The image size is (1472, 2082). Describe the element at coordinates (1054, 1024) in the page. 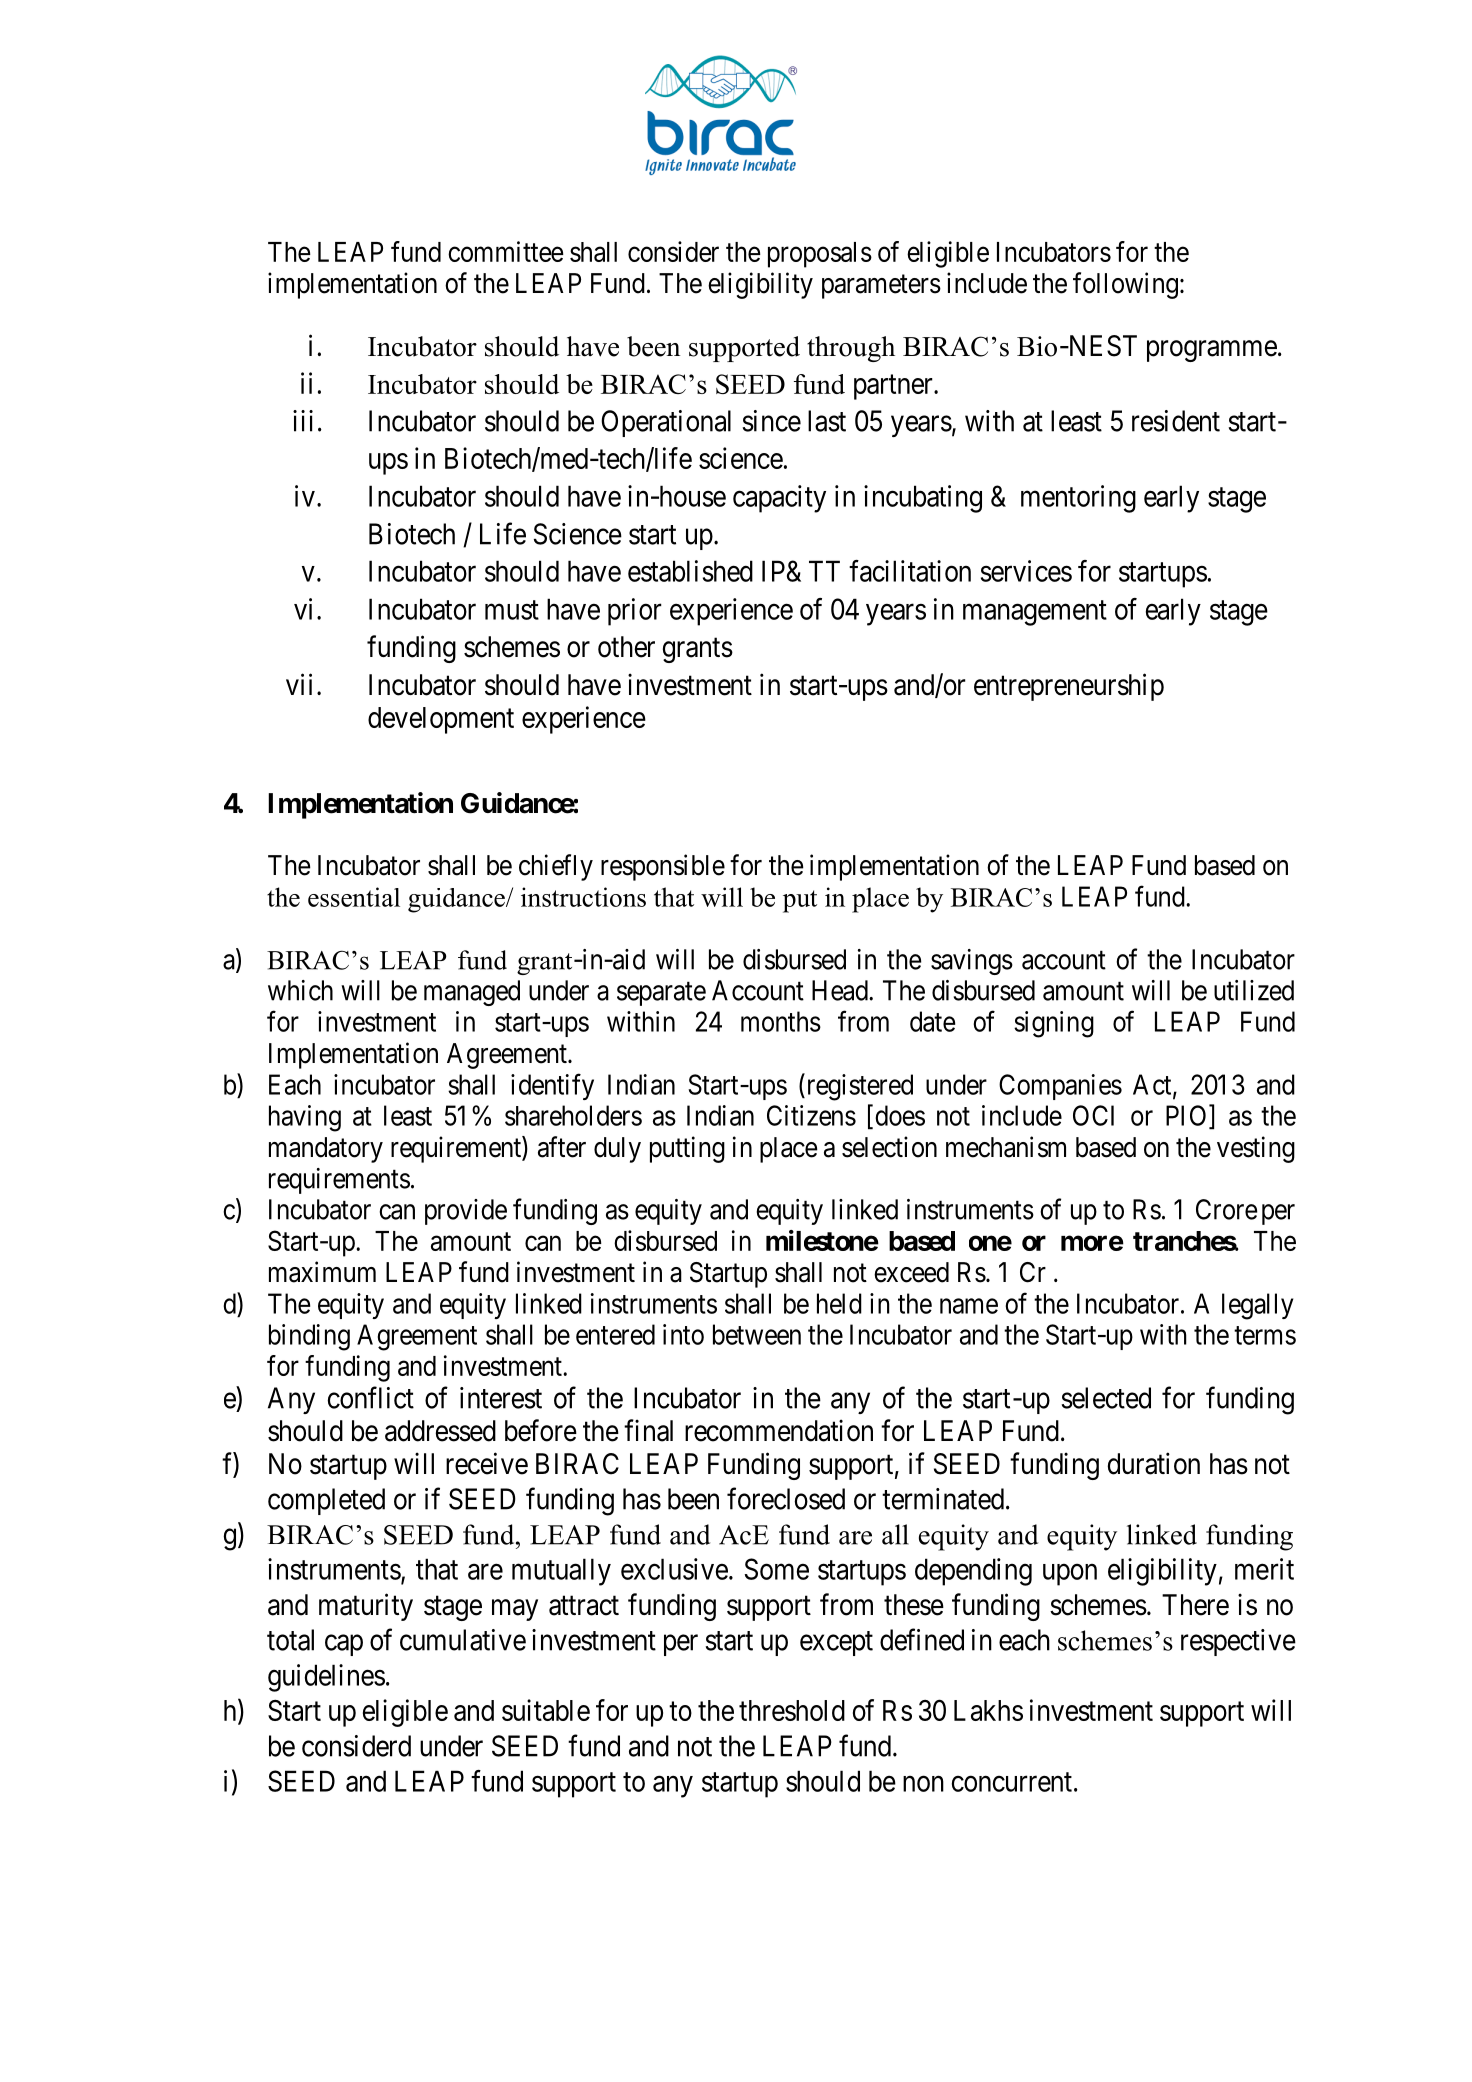

I see `signing` at that location.
